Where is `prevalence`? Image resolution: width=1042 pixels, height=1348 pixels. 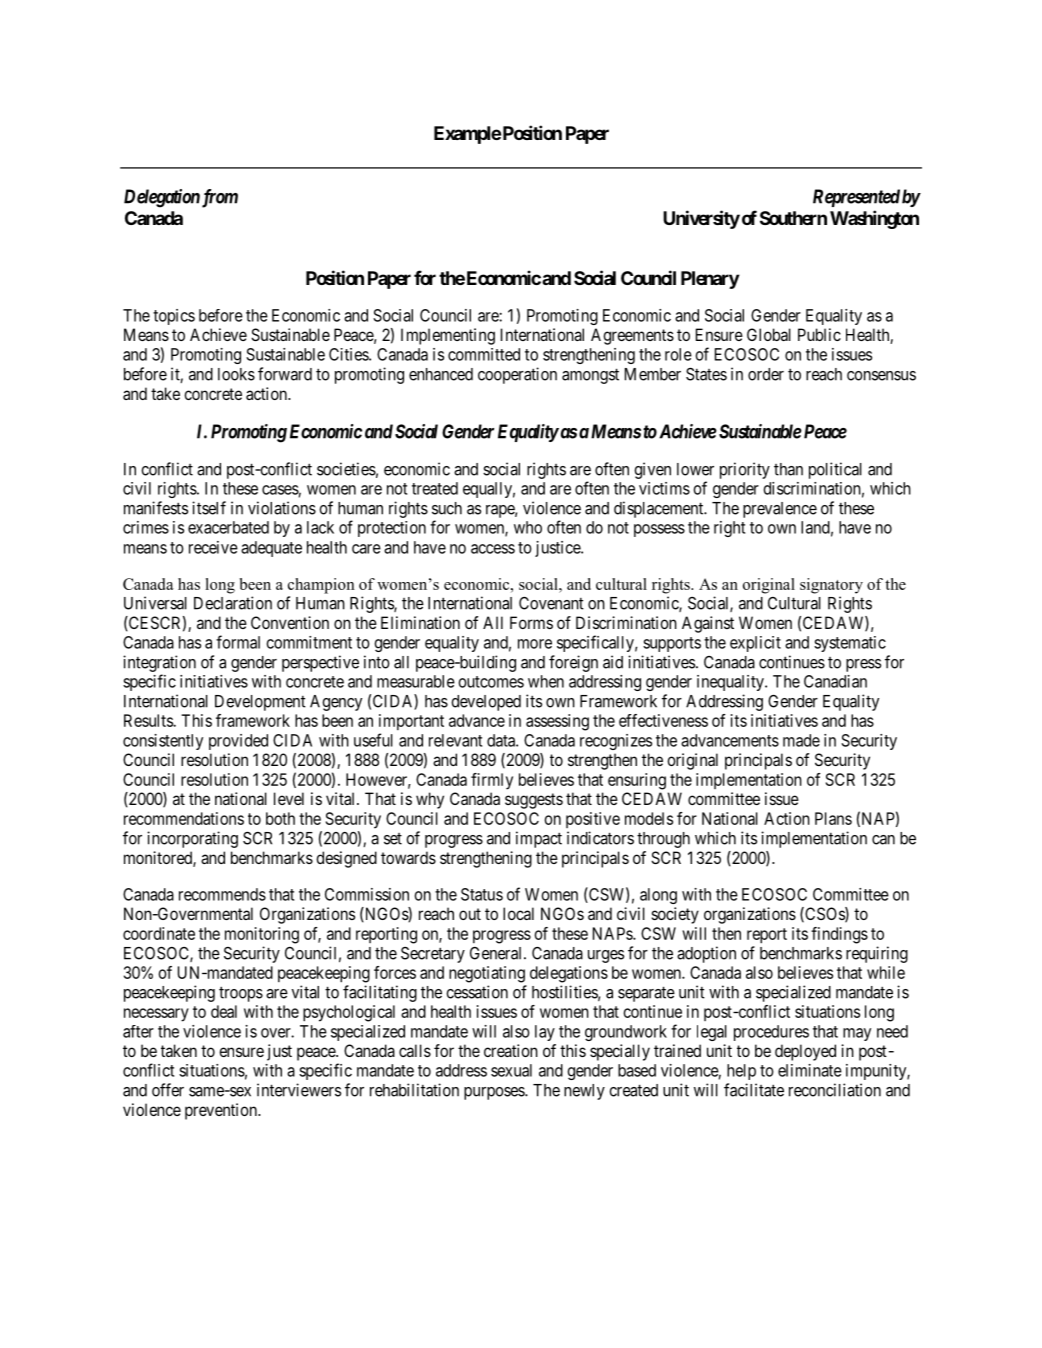
prevalence is located at coordinates (780, 510).
